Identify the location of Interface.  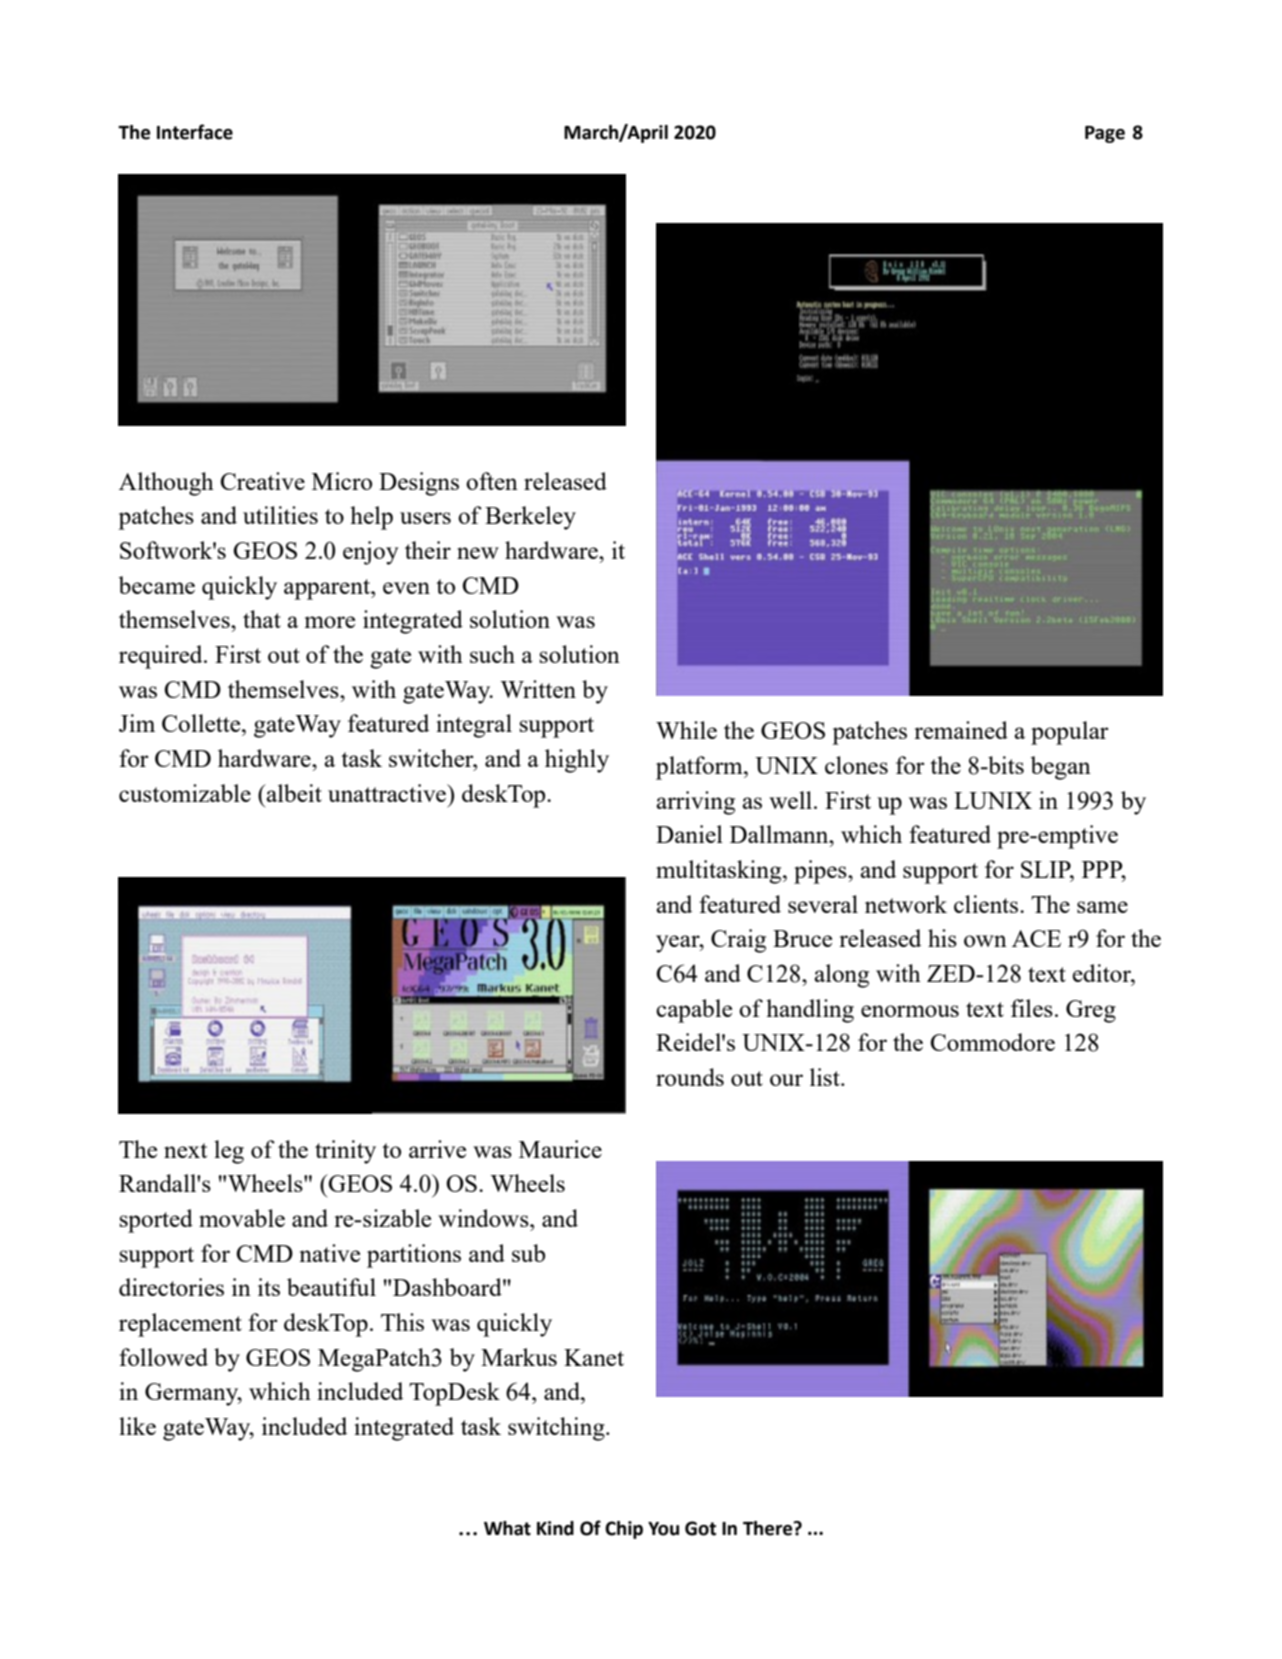
(195, 132).
